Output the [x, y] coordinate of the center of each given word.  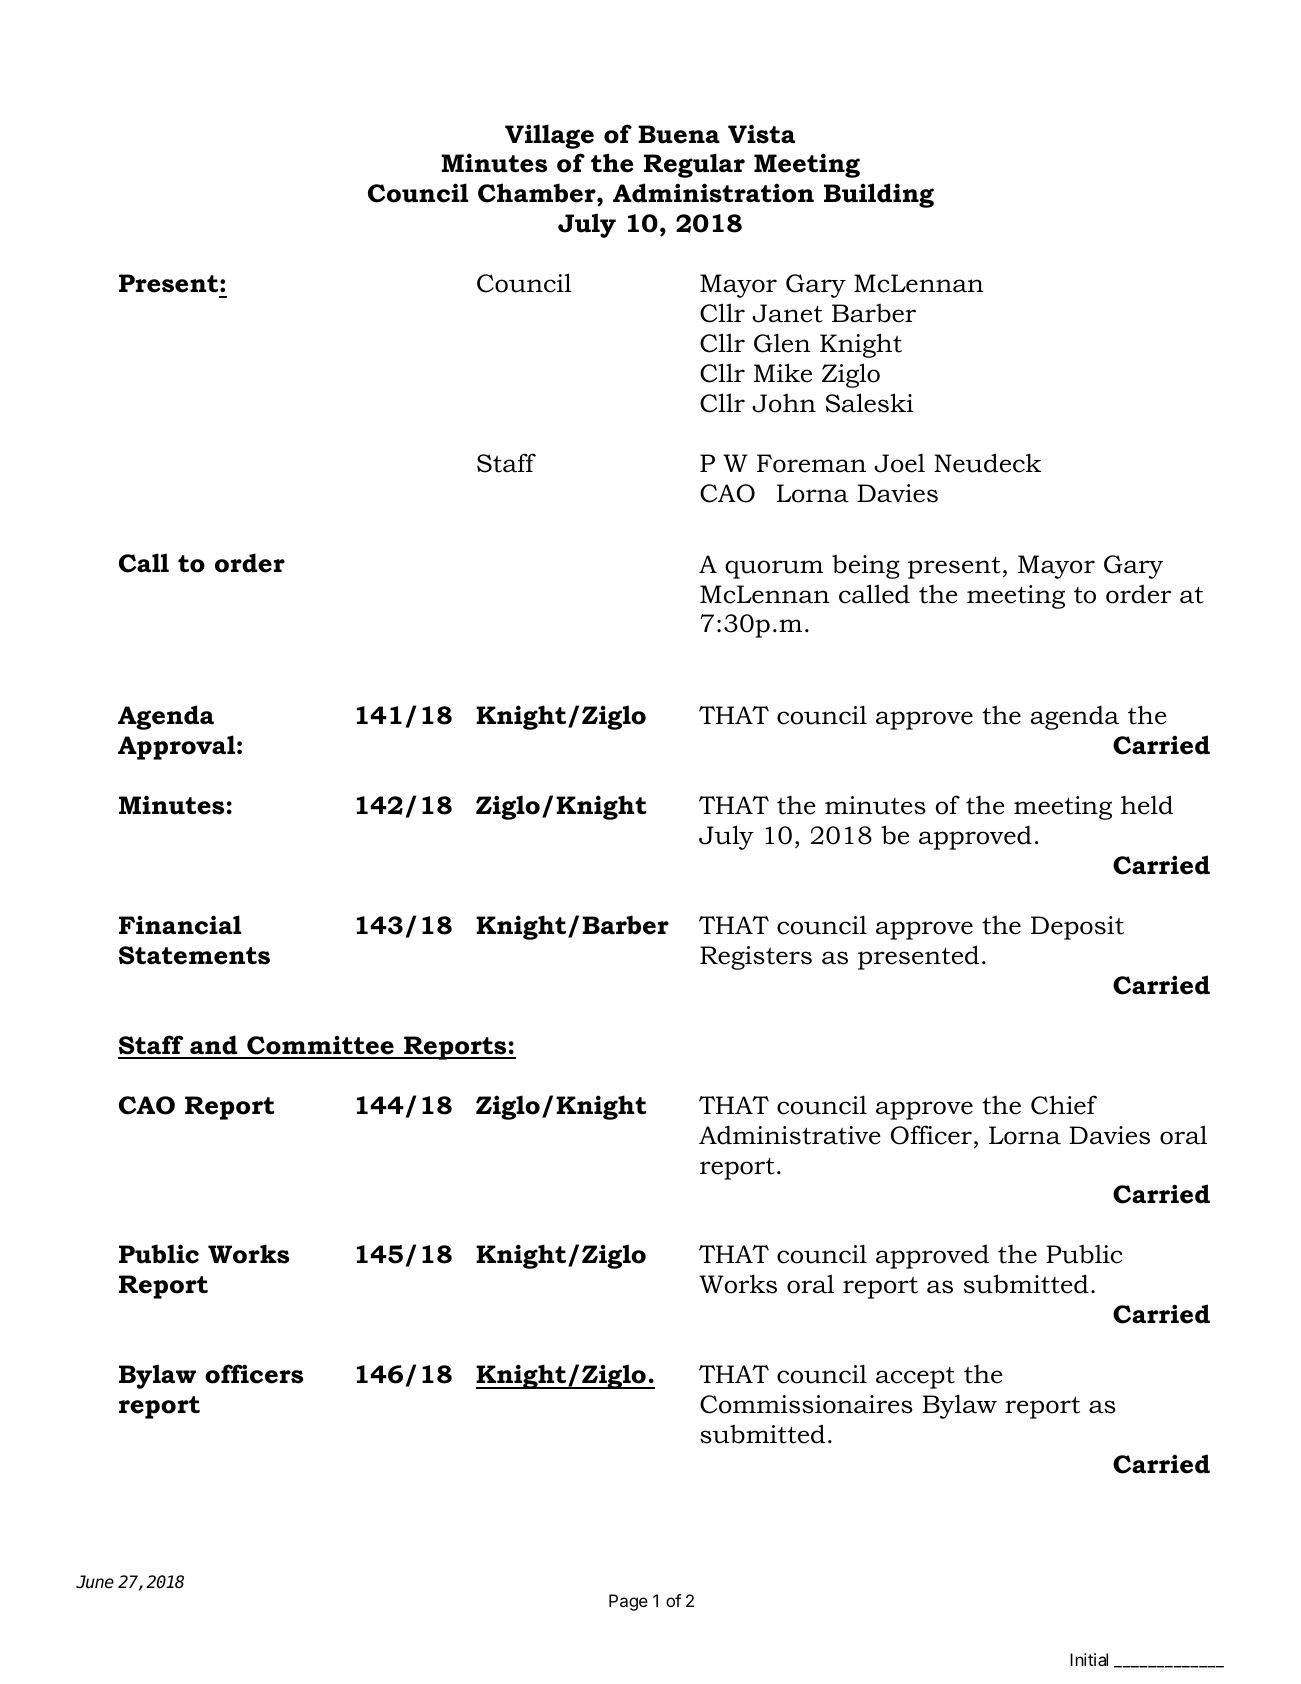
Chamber [538, 194]
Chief [1064, 1105]
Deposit [1077, 928]
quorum [774, 569]
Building [879, 195]
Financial [180, 925]
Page [628, 1602]
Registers [756, 958]
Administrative [790, 1135]
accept [915, 1378]
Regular [694, 165]
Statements [194, 955]
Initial [1089, 1659]
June [95, 1582]
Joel [899, 463]
